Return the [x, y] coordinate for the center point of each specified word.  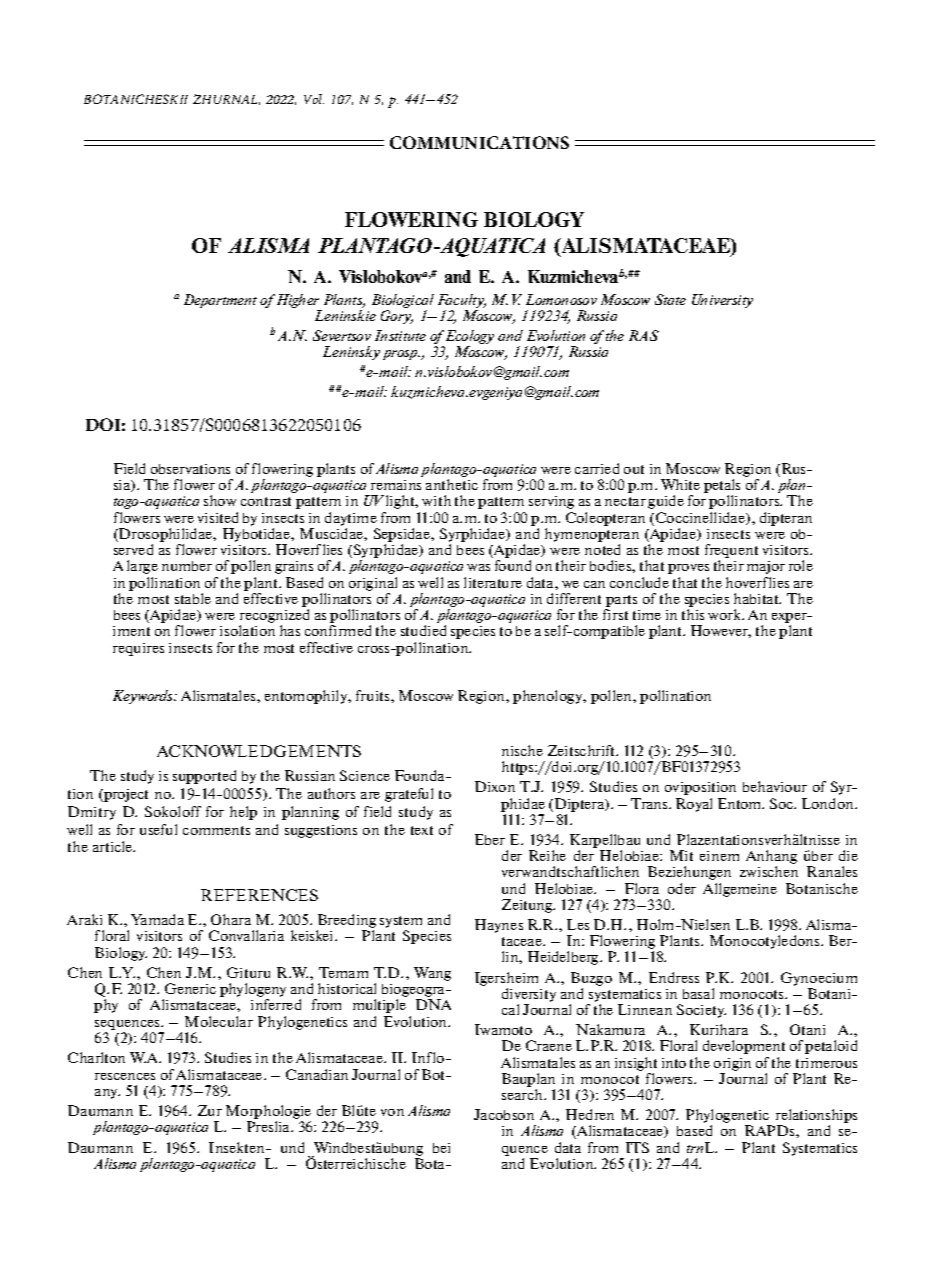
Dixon [495, 786]
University [722, 301]
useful [158, 829]
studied [423, 630]
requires [138, 649]
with [436, 500]
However [721, 631]
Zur [210, 1110]
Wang [432, 974]
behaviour [775, 786]
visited [218, 517]
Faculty [462, 302]
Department [220, 301]
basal [698, 993]
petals [722, 487]
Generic [190, 988]
